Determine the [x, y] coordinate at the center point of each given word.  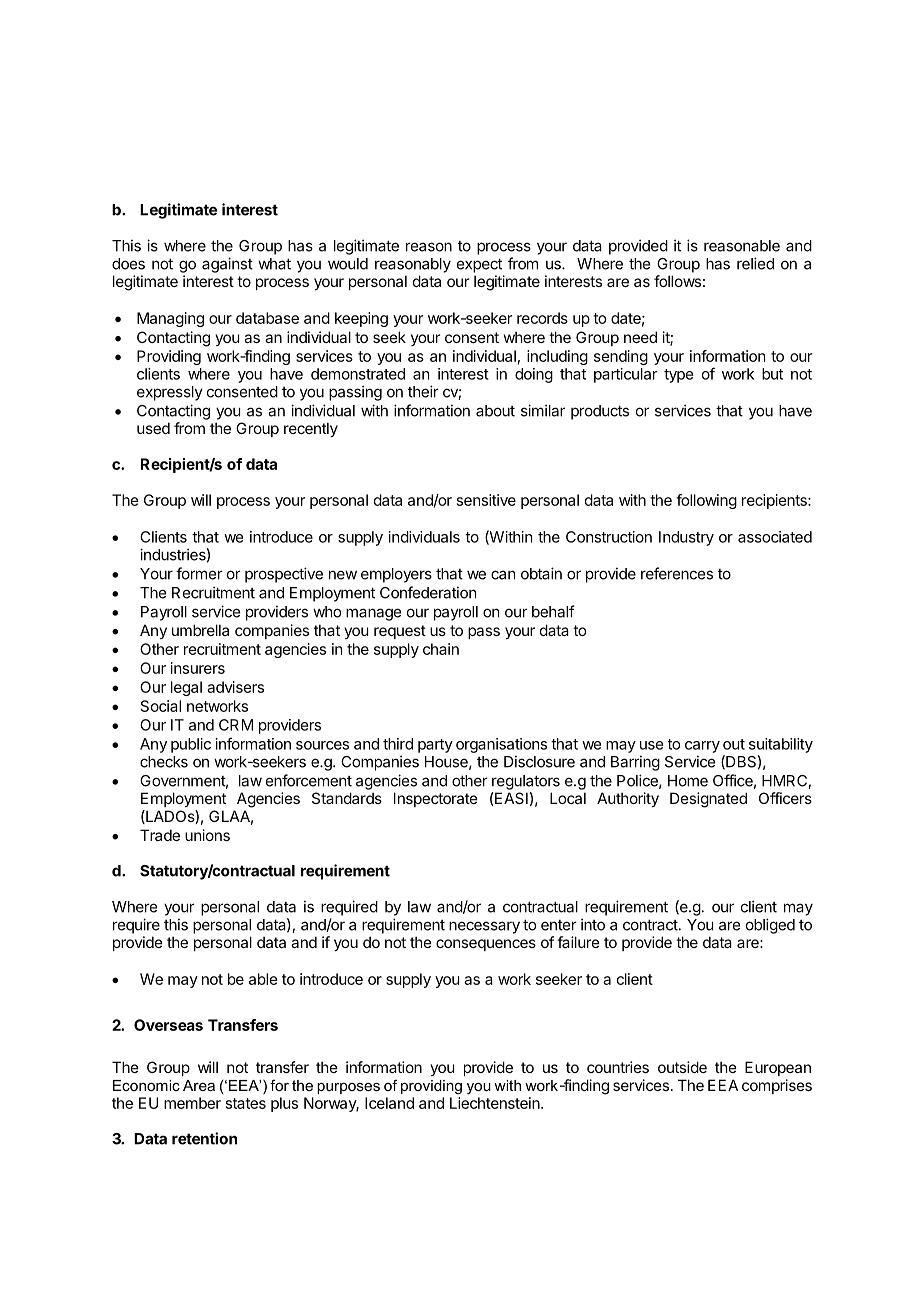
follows [677, 281]
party [435, 746]
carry [702, 747]
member [192, 1103]
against [227, 265]
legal [186, 688]
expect [479, 265]
